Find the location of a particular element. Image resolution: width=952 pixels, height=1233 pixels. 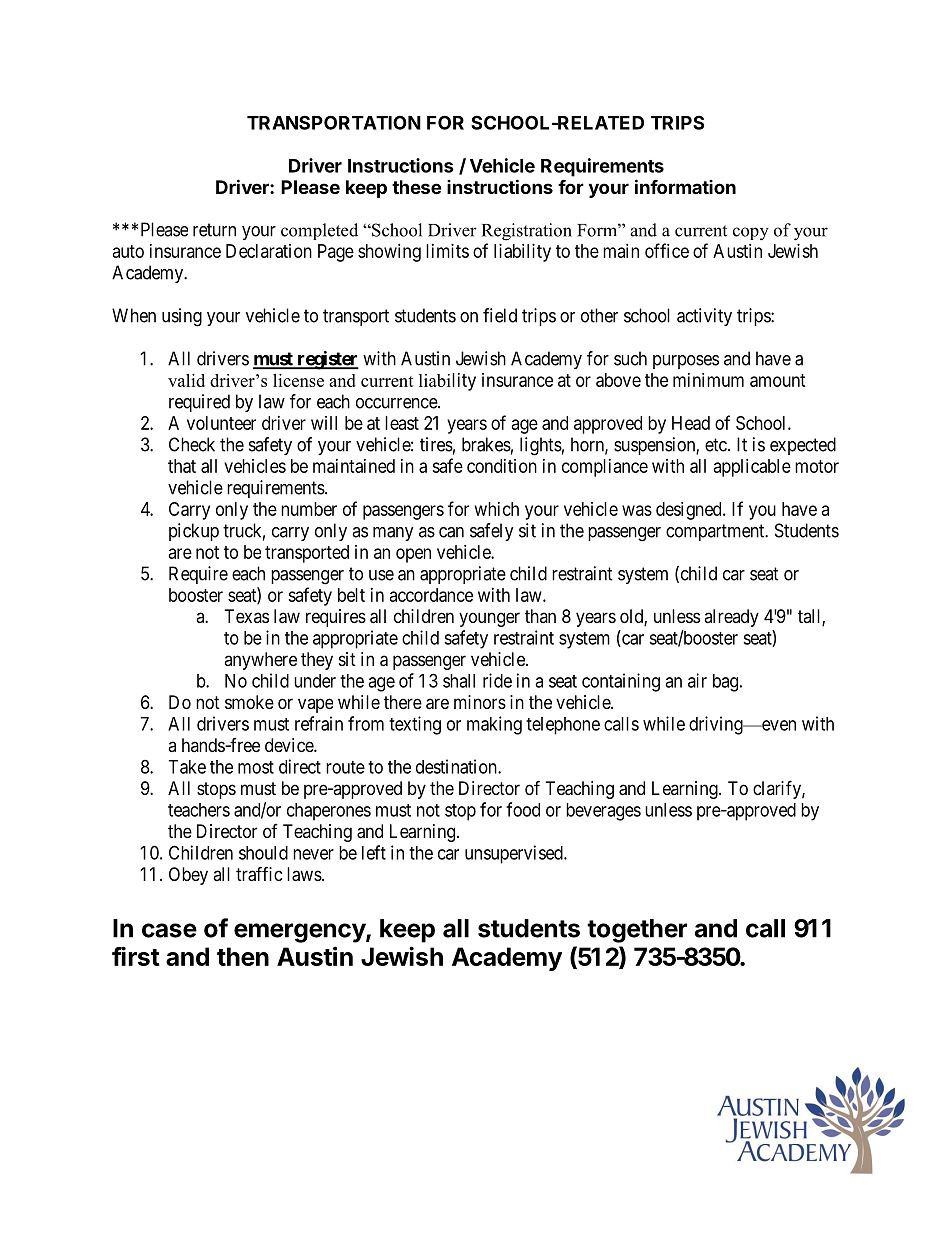

Registration is located at coordinates (527, 232).
